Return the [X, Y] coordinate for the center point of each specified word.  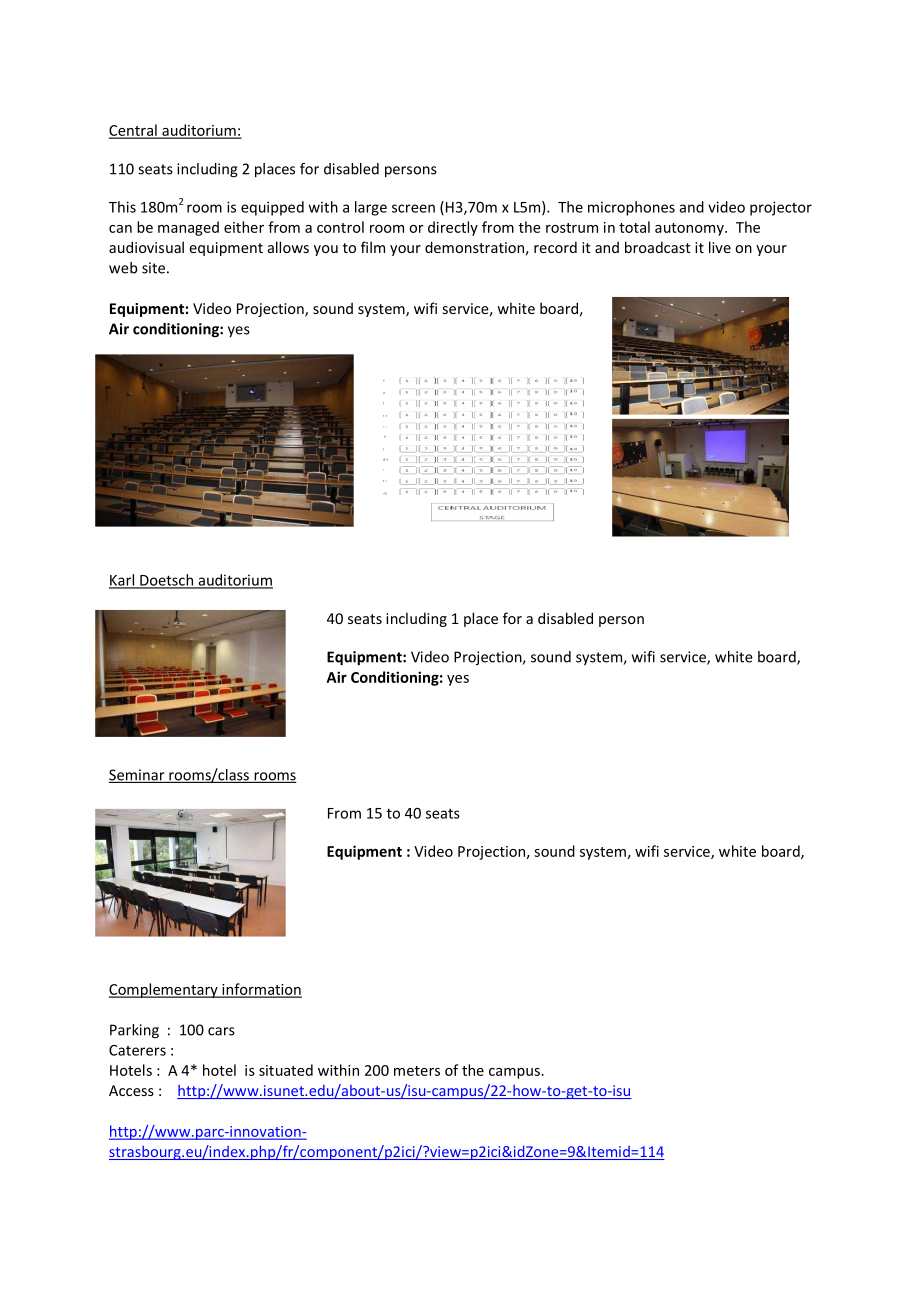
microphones [631, 208]
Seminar [138, 776]
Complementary [164, 990]
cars [221, 1031]
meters [417, 1071]
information [261, 990]
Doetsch [166, 581]
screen [413, 208]
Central [134, 131]
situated [286, 1070]
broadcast [658, 247]
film [373, 247]
